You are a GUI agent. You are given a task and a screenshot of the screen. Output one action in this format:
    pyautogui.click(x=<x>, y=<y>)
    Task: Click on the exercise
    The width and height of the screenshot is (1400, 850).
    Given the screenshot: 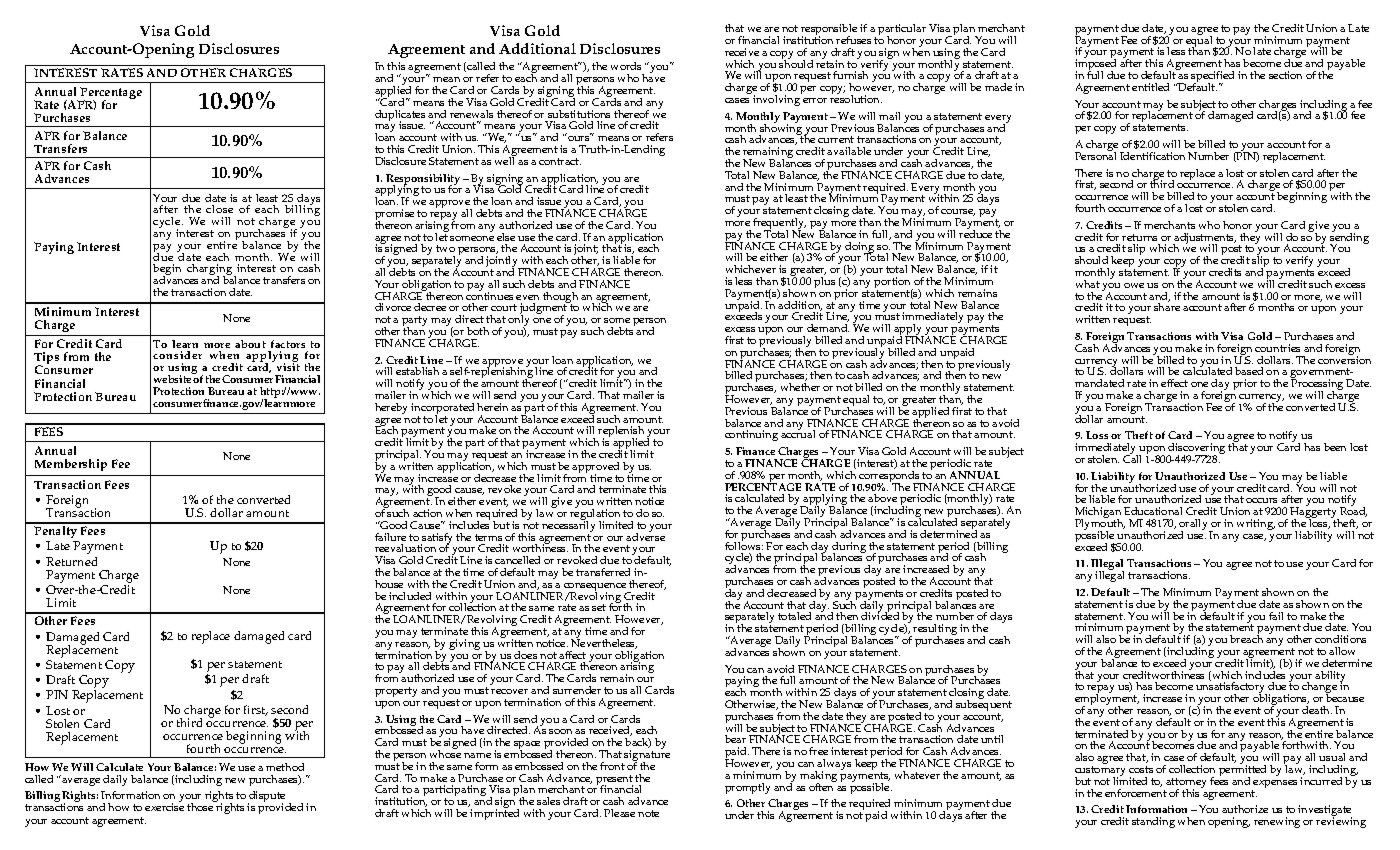 What is the action you would take?
    pyautogui.click(x=164, y=807)
